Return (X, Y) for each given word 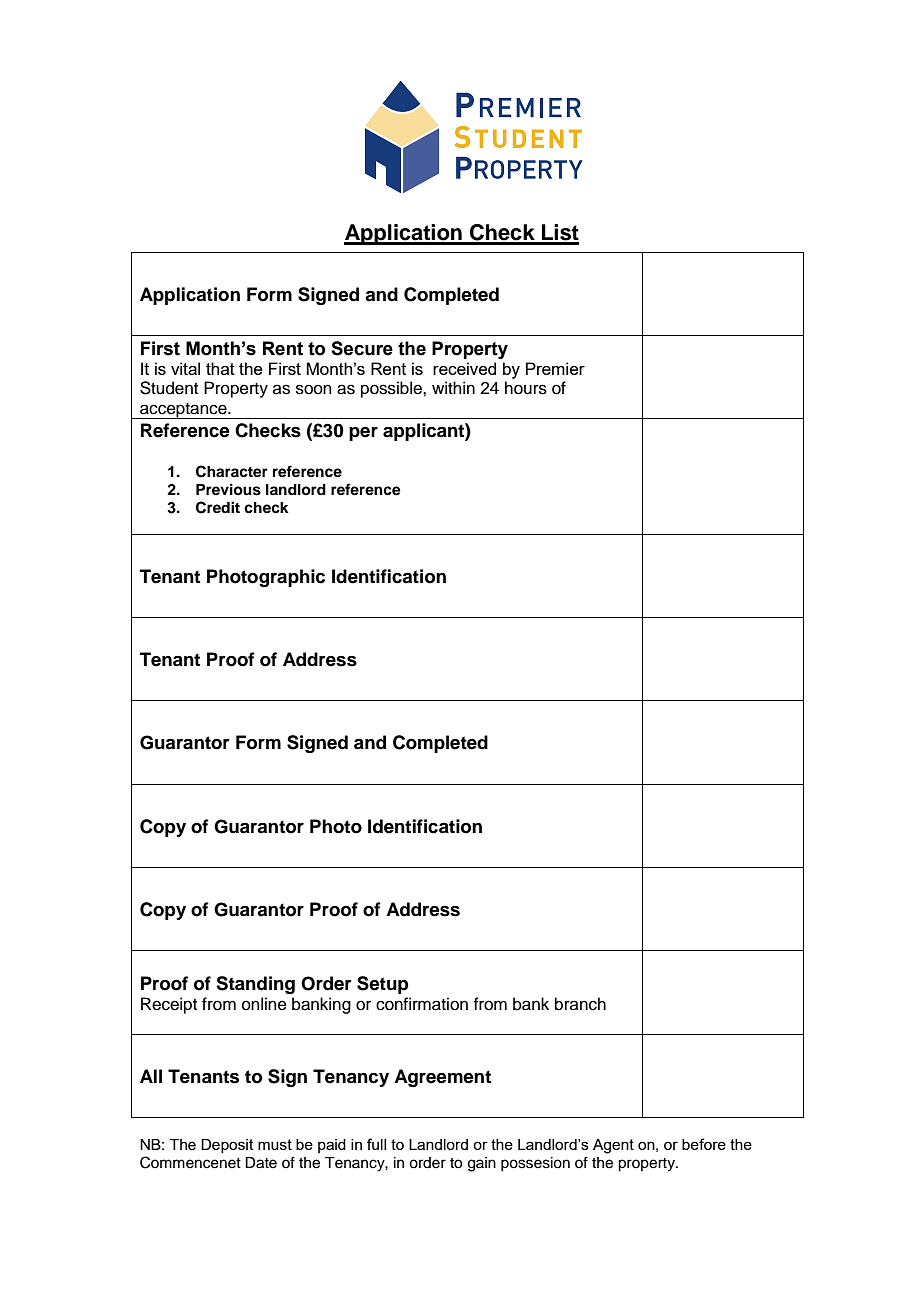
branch (580, 1004)
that (220, 368)
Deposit (227, 1146)
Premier (555, 368)
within (453, 387)
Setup (383, 985)
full (376, 1144)
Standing (255, 985)
